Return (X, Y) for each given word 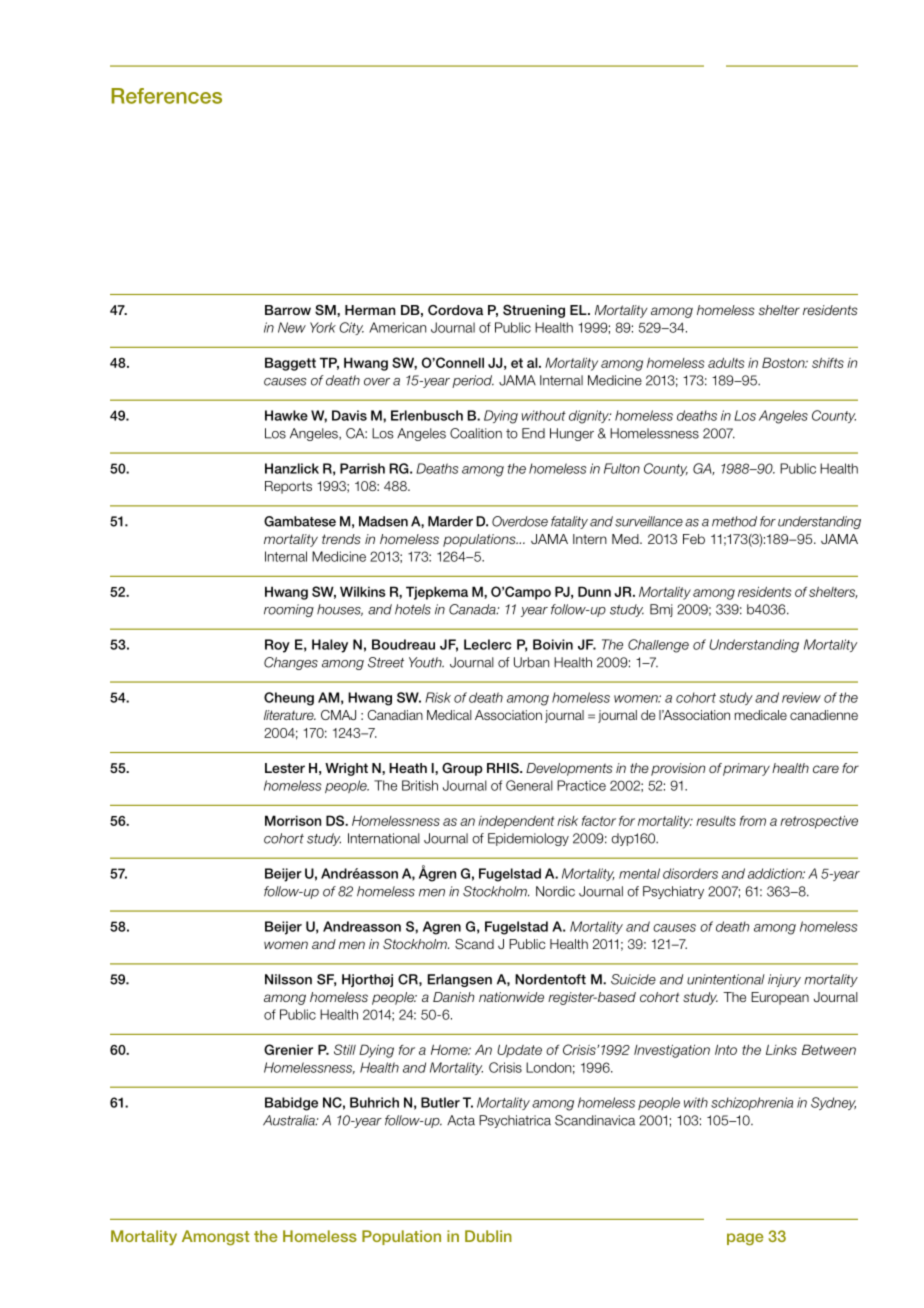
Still (345, 1049)
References (166, 96)
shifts (828, 362)
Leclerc (487, 644)
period (473, 381)
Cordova (455, 310)
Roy (277, 646)
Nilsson (288, 979)
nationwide (511, 997)
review (801, 697)
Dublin (488, 1236)
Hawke (286, 415)
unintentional (726, 979)
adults (726, 362)
